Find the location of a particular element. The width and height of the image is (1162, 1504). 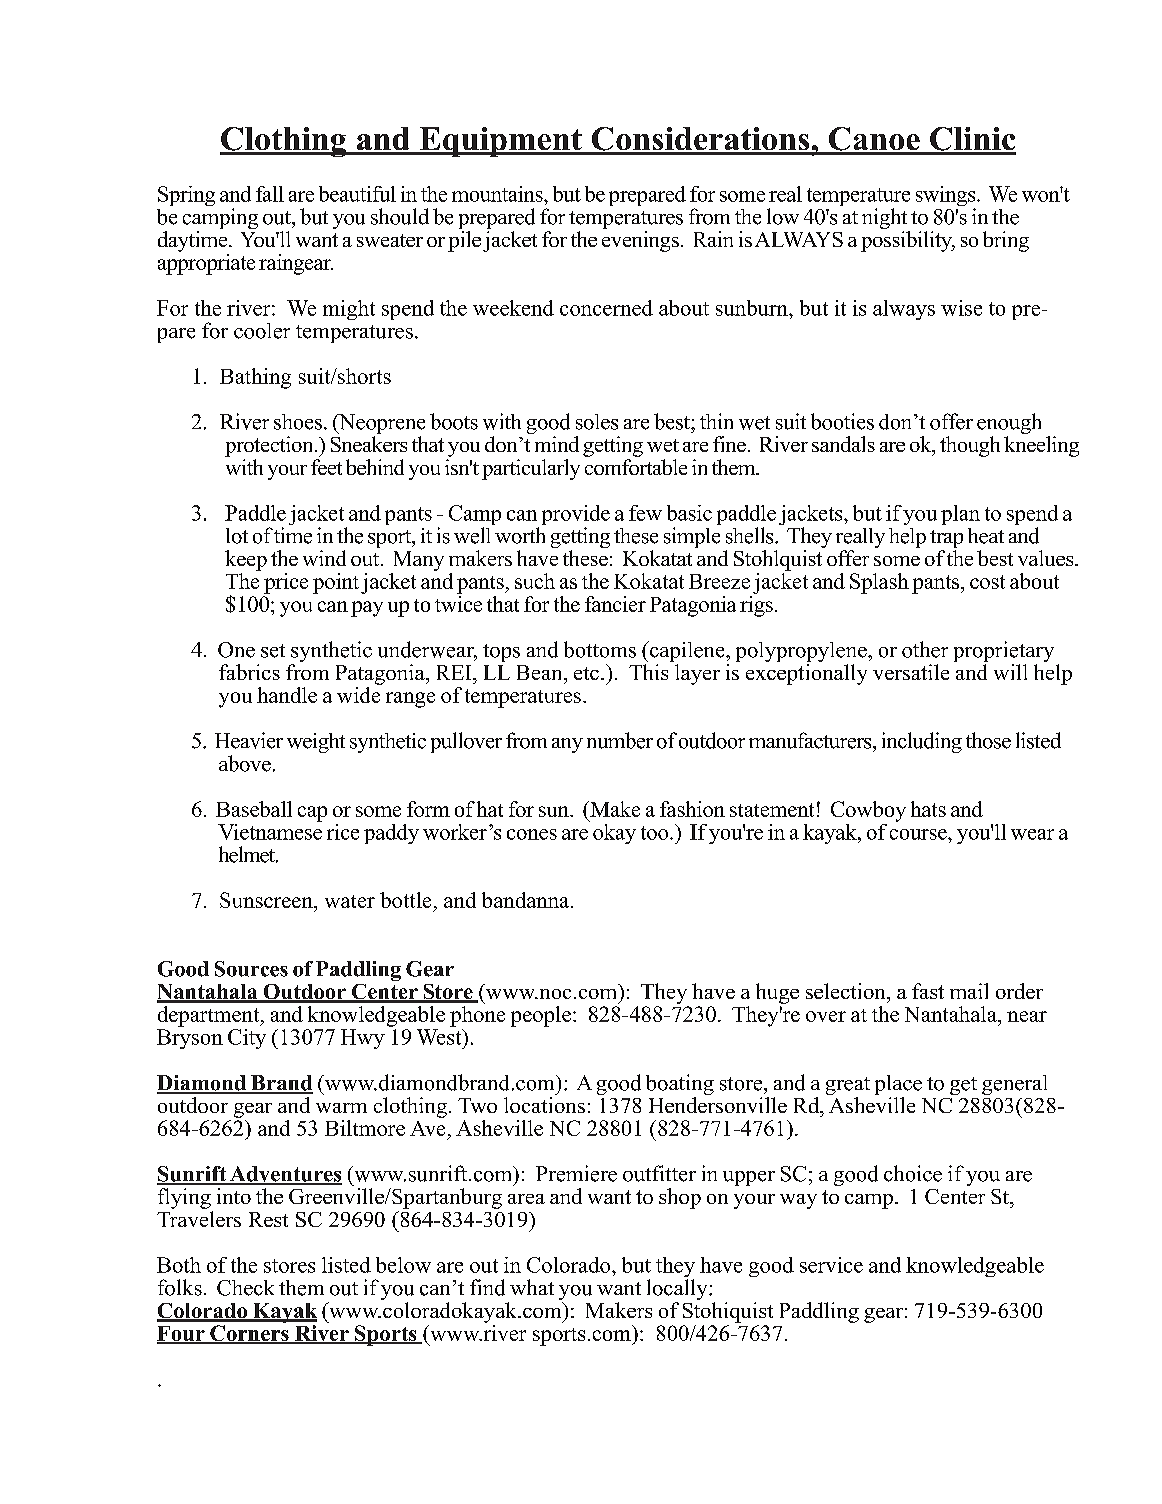

locally is located at coordinates (678, 1291).
